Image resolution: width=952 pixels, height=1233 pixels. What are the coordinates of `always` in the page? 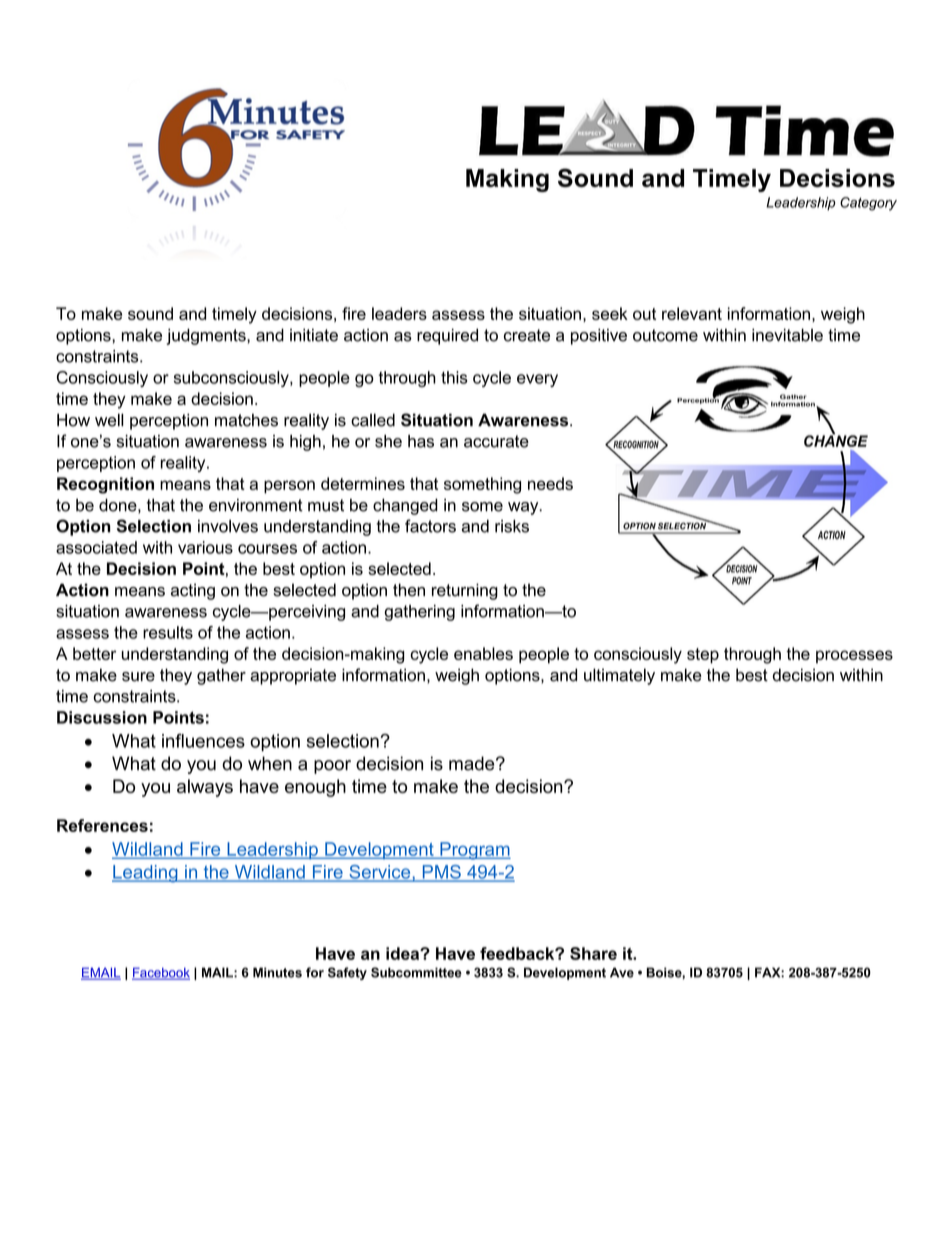 It's located at (205, 788).
